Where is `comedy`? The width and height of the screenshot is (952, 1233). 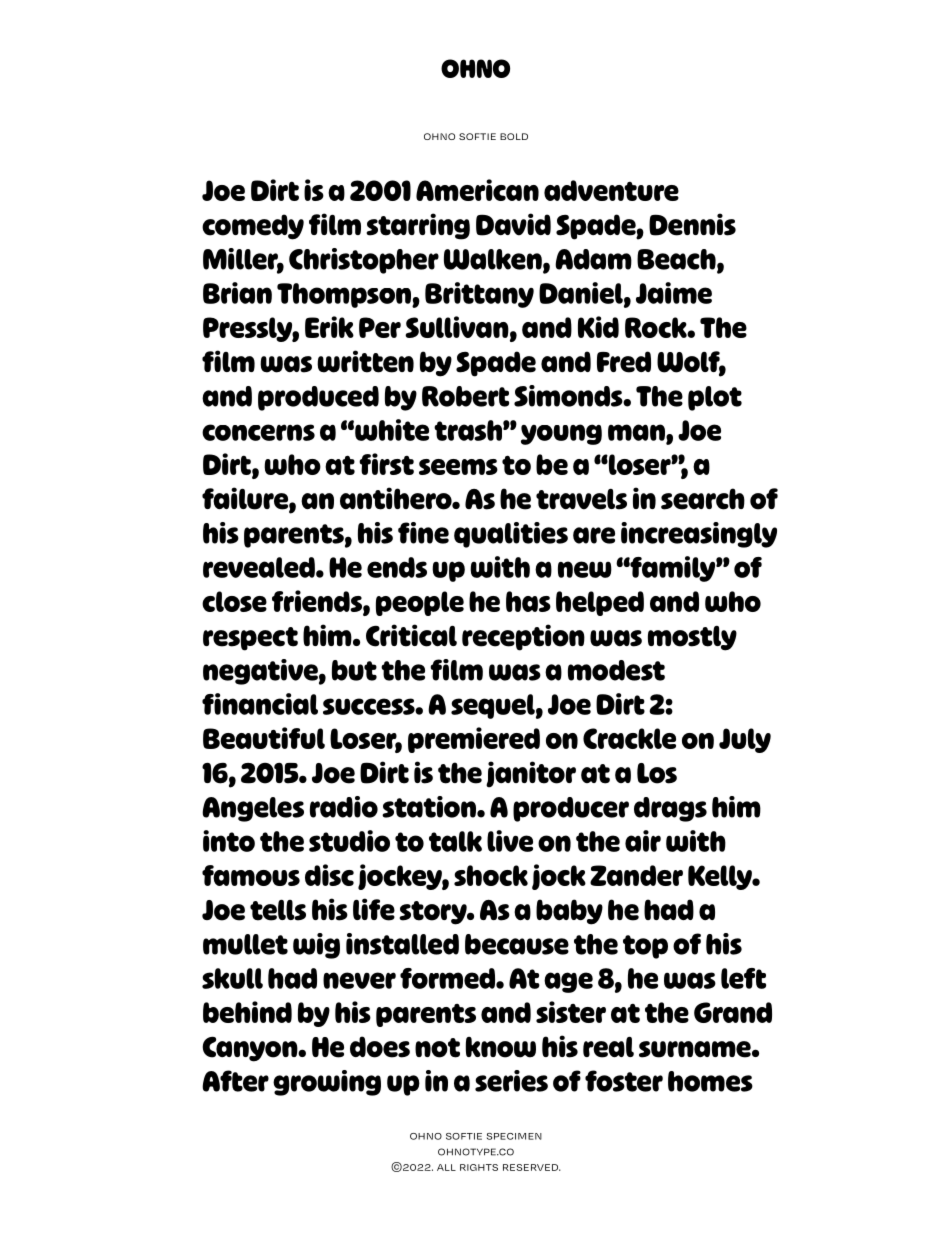
comedy is located at coordinates (253, 227).
